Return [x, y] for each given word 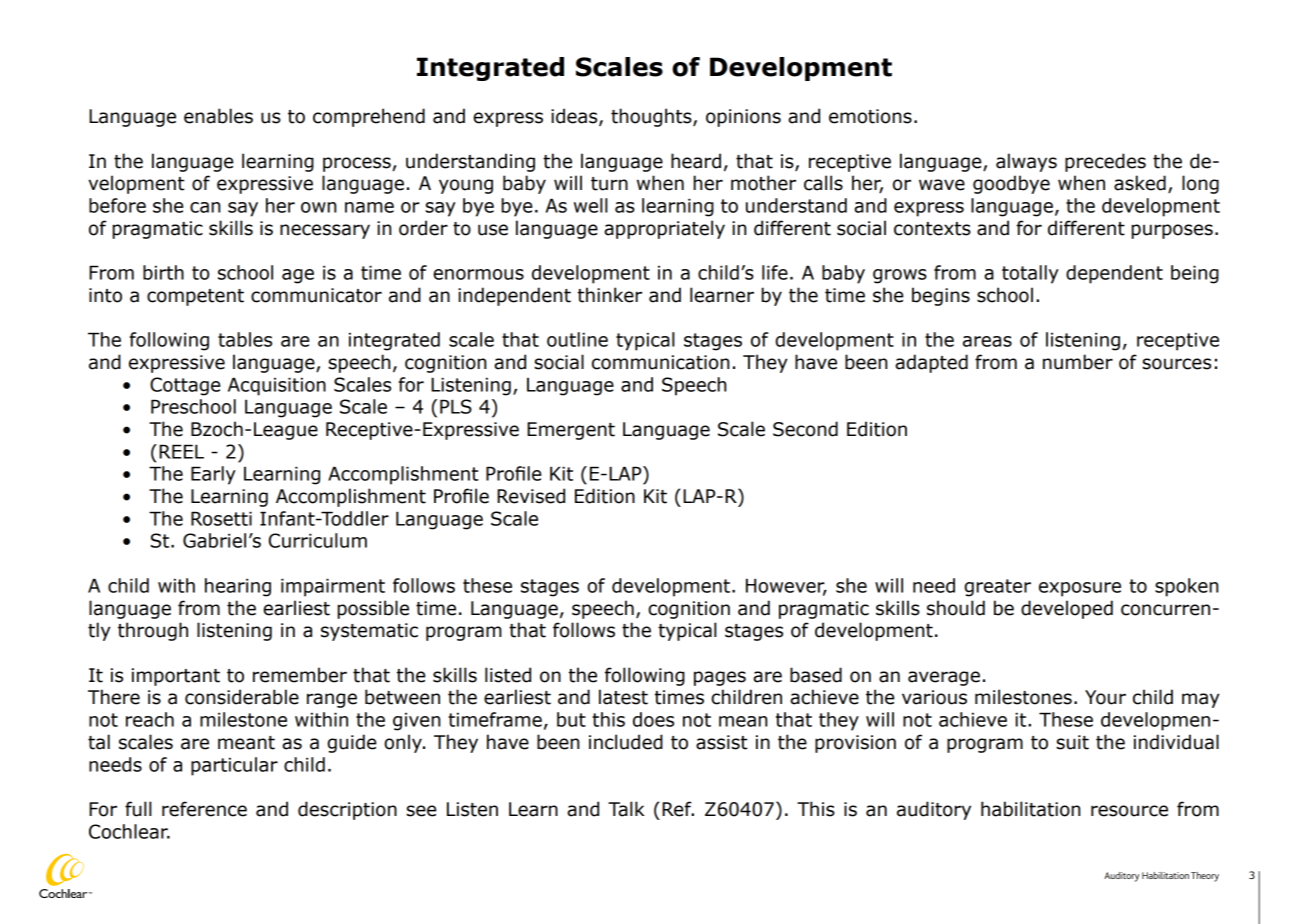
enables [218, 116]
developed [1067, 609]
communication [660, 362]
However [786, 586]
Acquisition [277, 386]
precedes [1105, 162]
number [1078, 362]
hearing [238, 587]
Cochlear [129, 831]
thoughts [652, 117]
